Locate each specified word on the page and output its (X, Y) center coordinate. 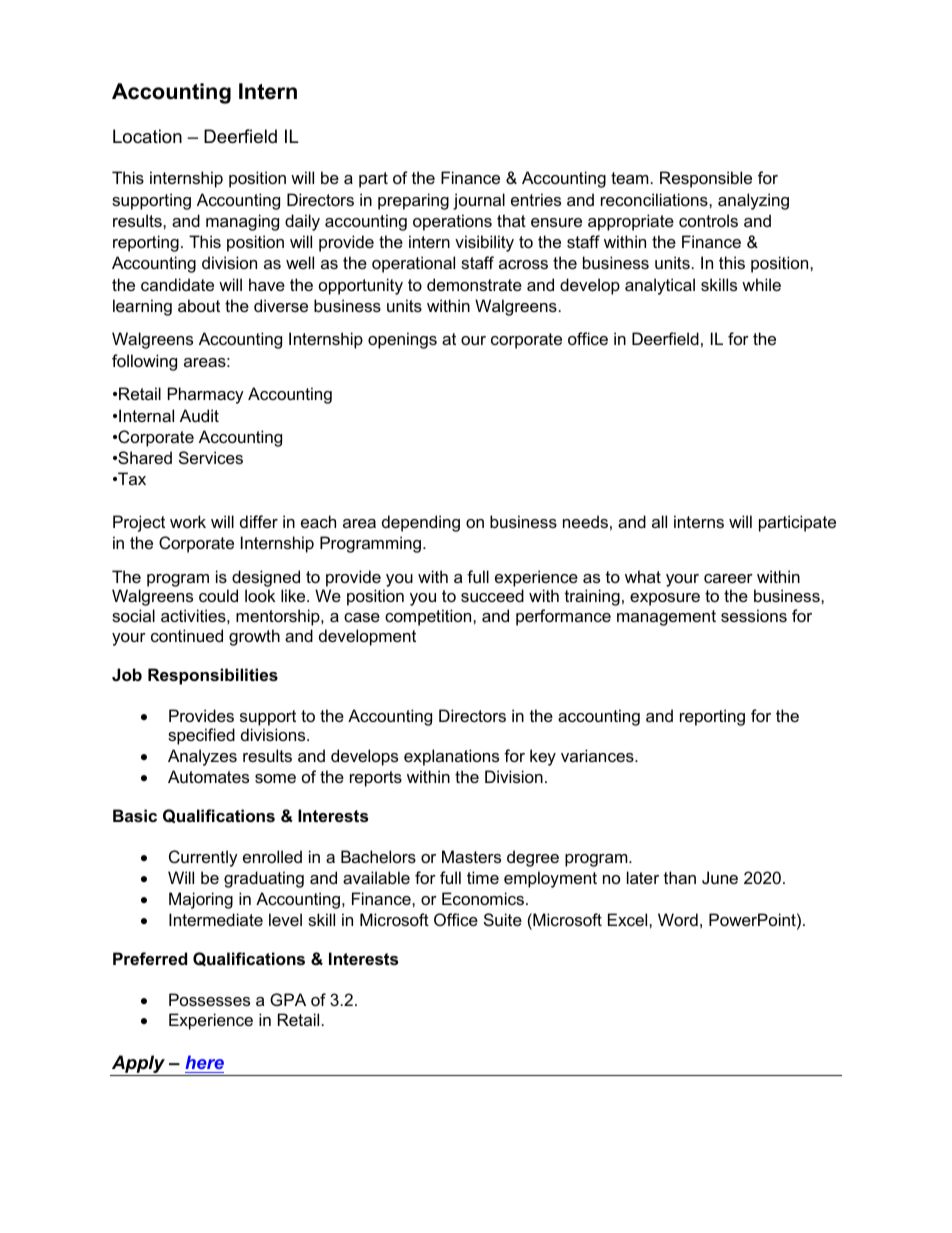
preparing (413, 201)
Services (211, 457)
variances (598, 755)
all (659, 521)
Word (678, 919)
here (204, 1062)
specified (201, 736)
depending (421, 523)
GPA (288, 999)
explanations (451, 757)
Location (147, 136)
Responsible (706, 179)
